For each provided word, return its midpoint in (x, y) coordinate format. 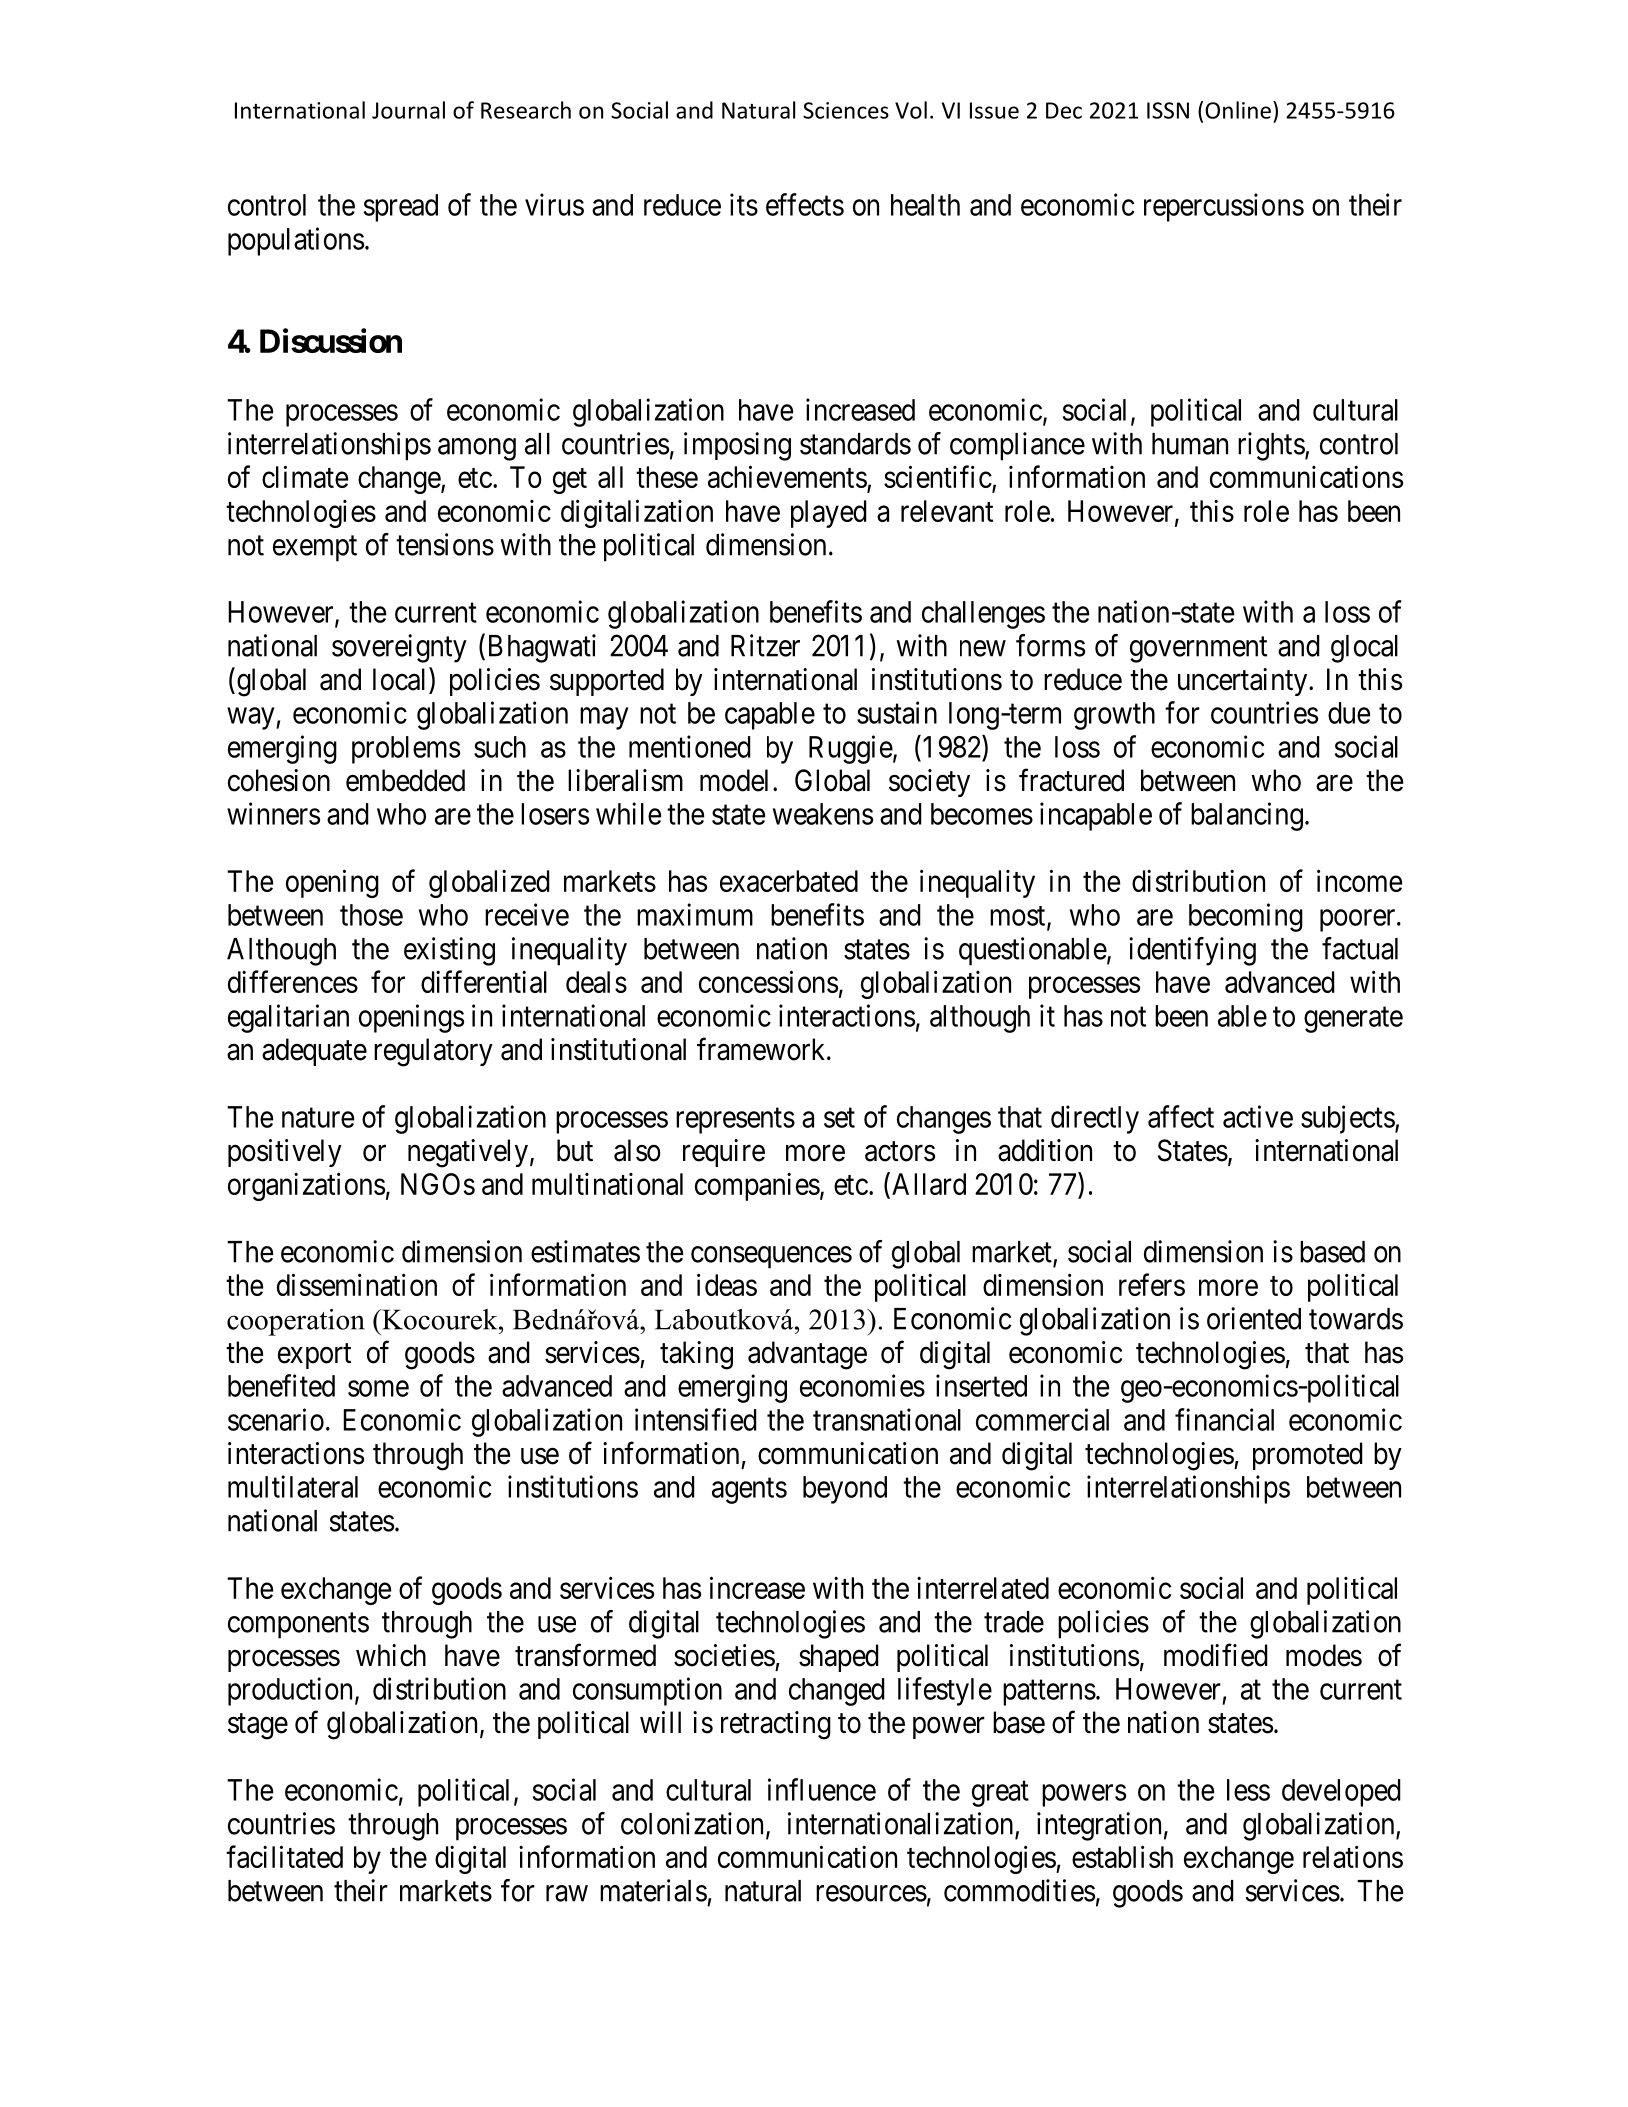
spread (401, 208)
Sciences (846, 110)
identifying (1192, 951)
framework (762, 1049)
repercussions (1224, 207)
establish (1122, 1856)
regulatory (433, 1052)
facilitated (284, 1856)
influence (822, 1789)
